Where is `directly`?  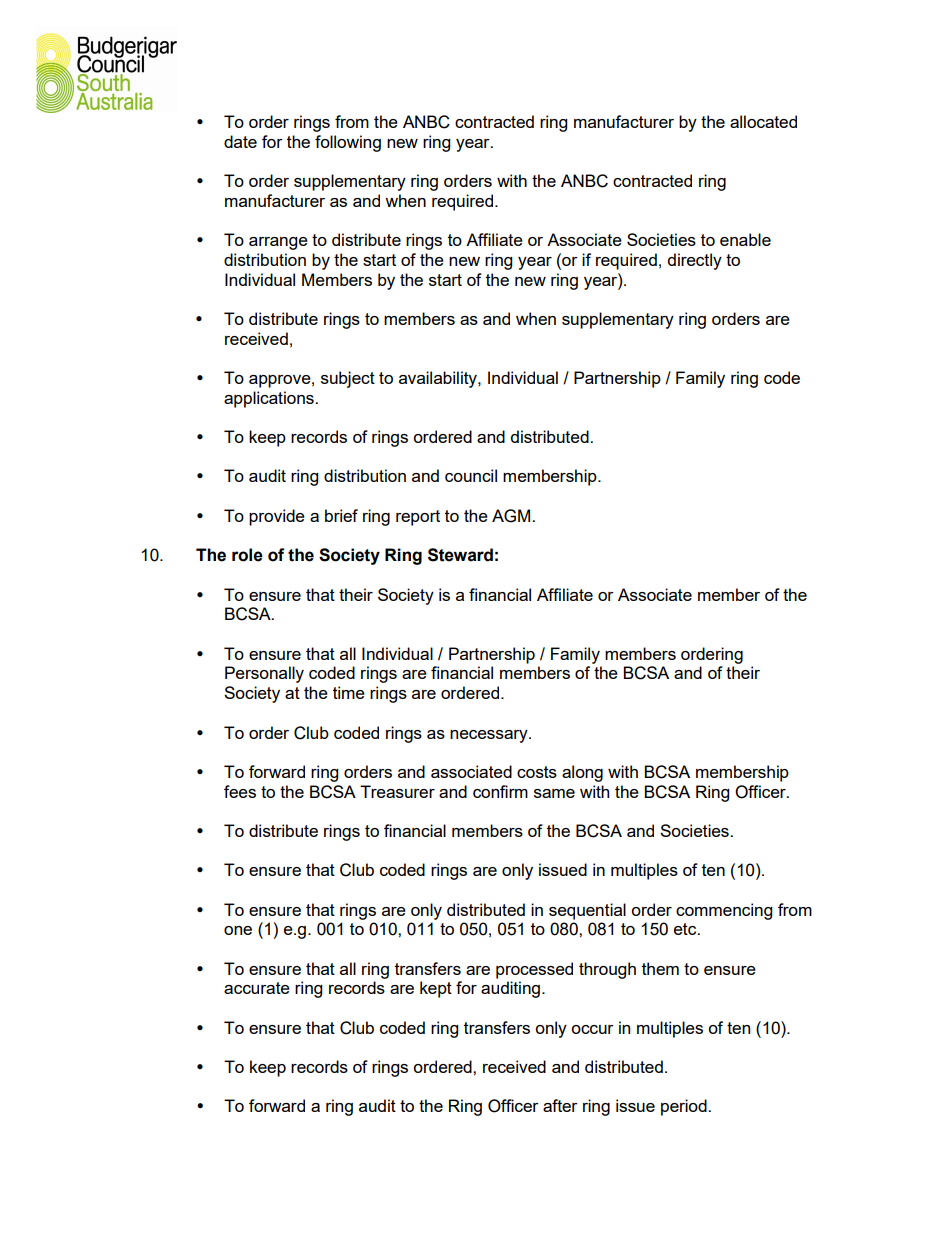 directly is located at coordinates (695, 261).
